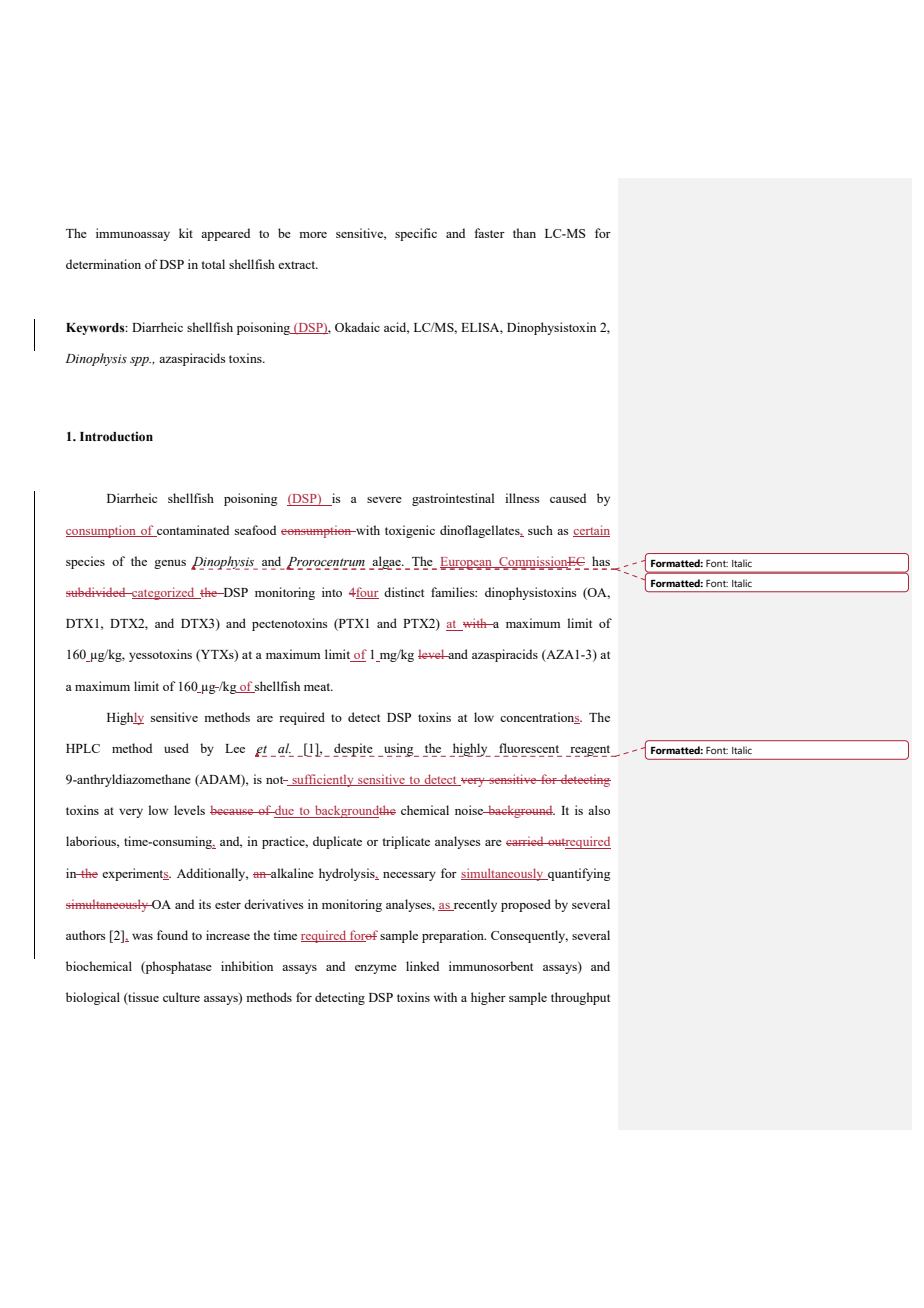 Image resolution: width=924 pixels, height=1308 pixels. Describe the element at coordinates (384, 500) in the screenshot. I see `severe` at that location.
